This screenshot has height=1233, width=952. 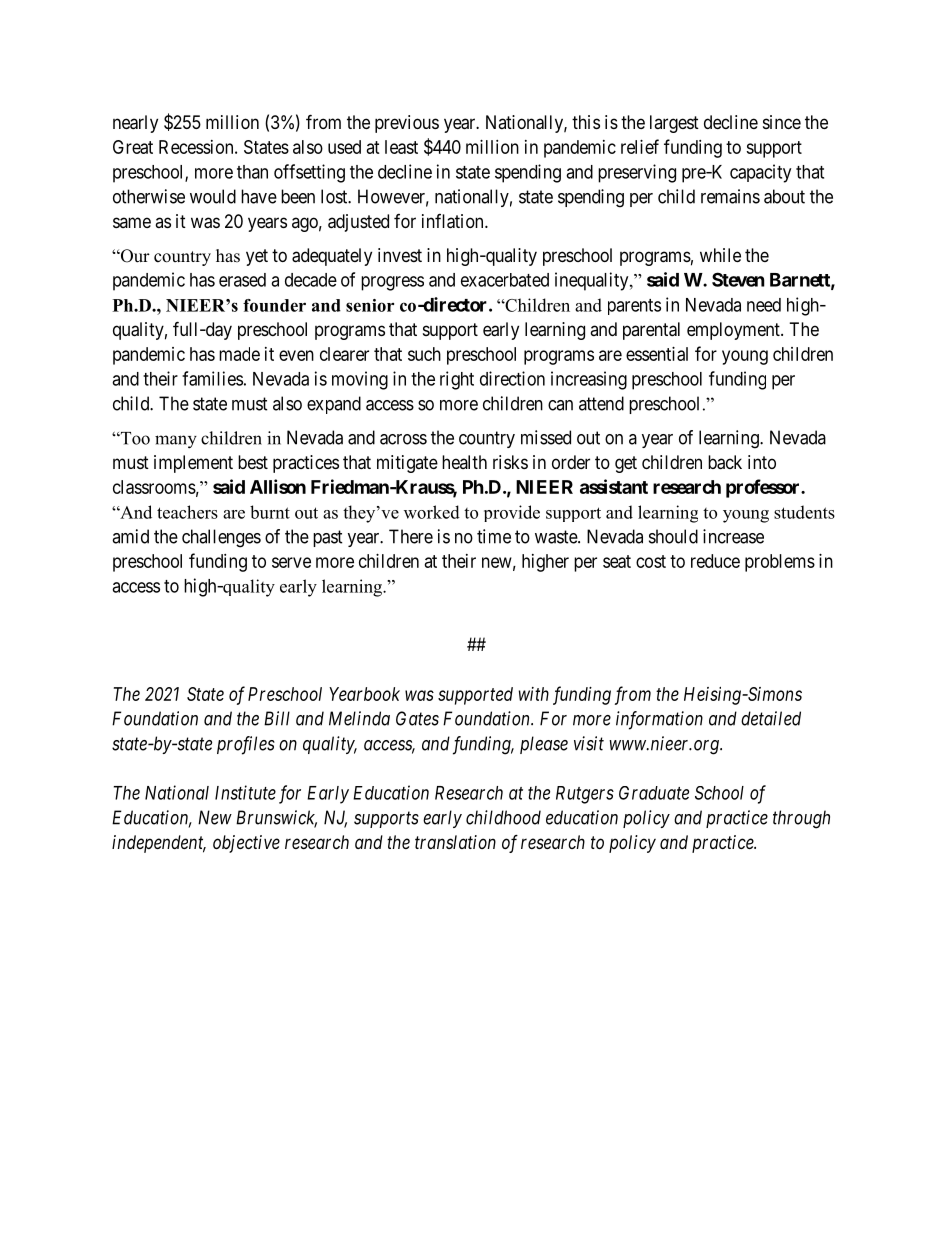 I want to click on back, so click(x=725, y=462).
